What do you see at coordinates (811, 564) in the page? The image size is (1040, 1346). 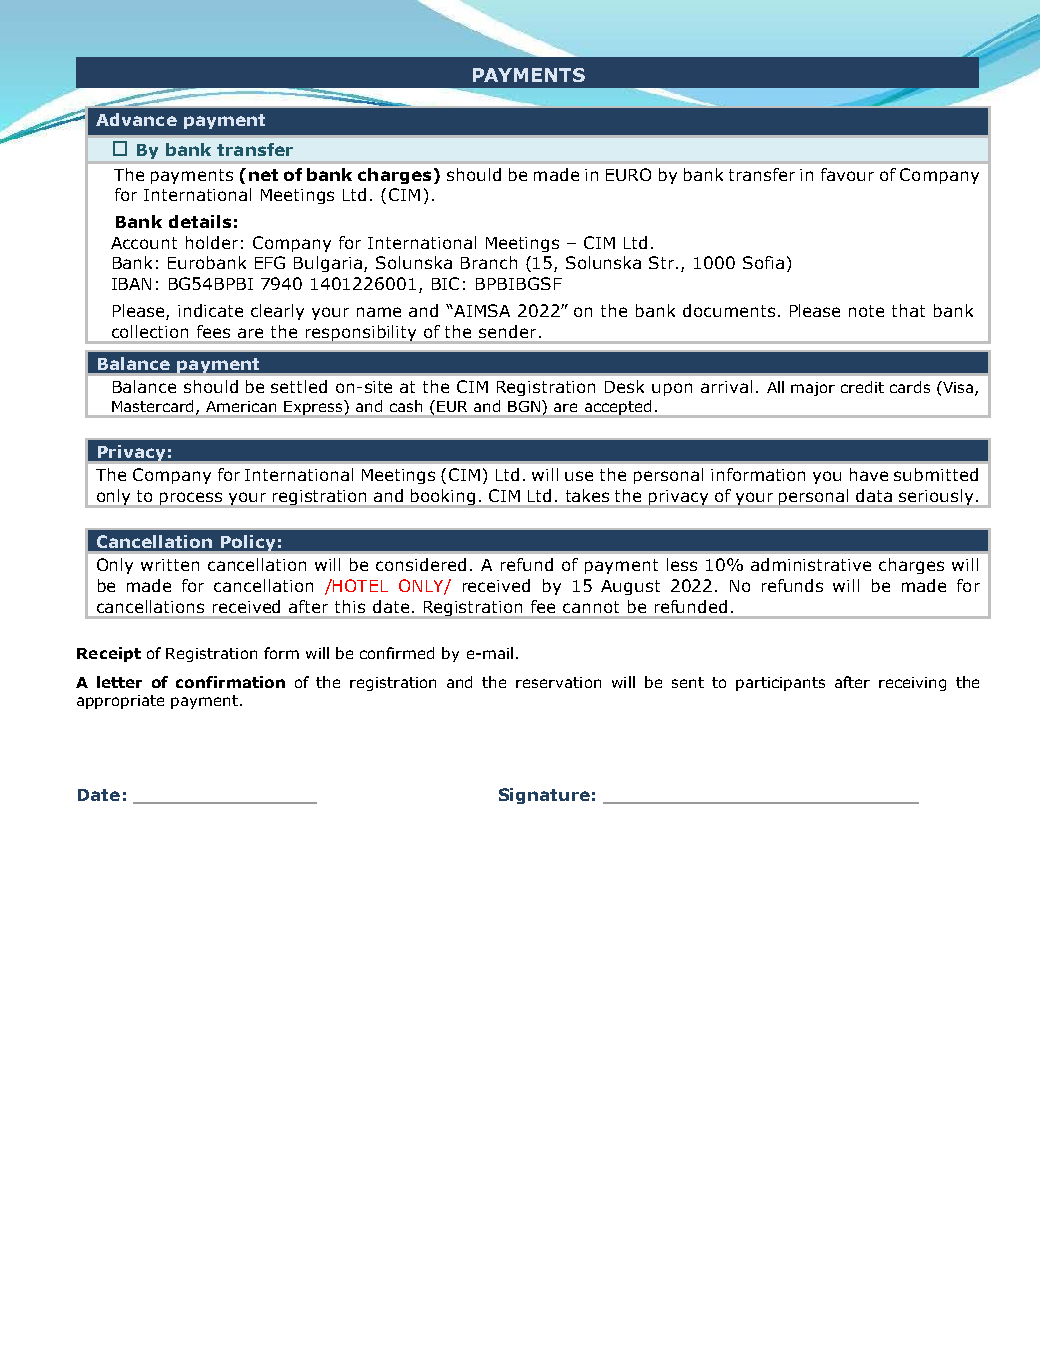 I see `administrative` at bounding box center [811, 564].
